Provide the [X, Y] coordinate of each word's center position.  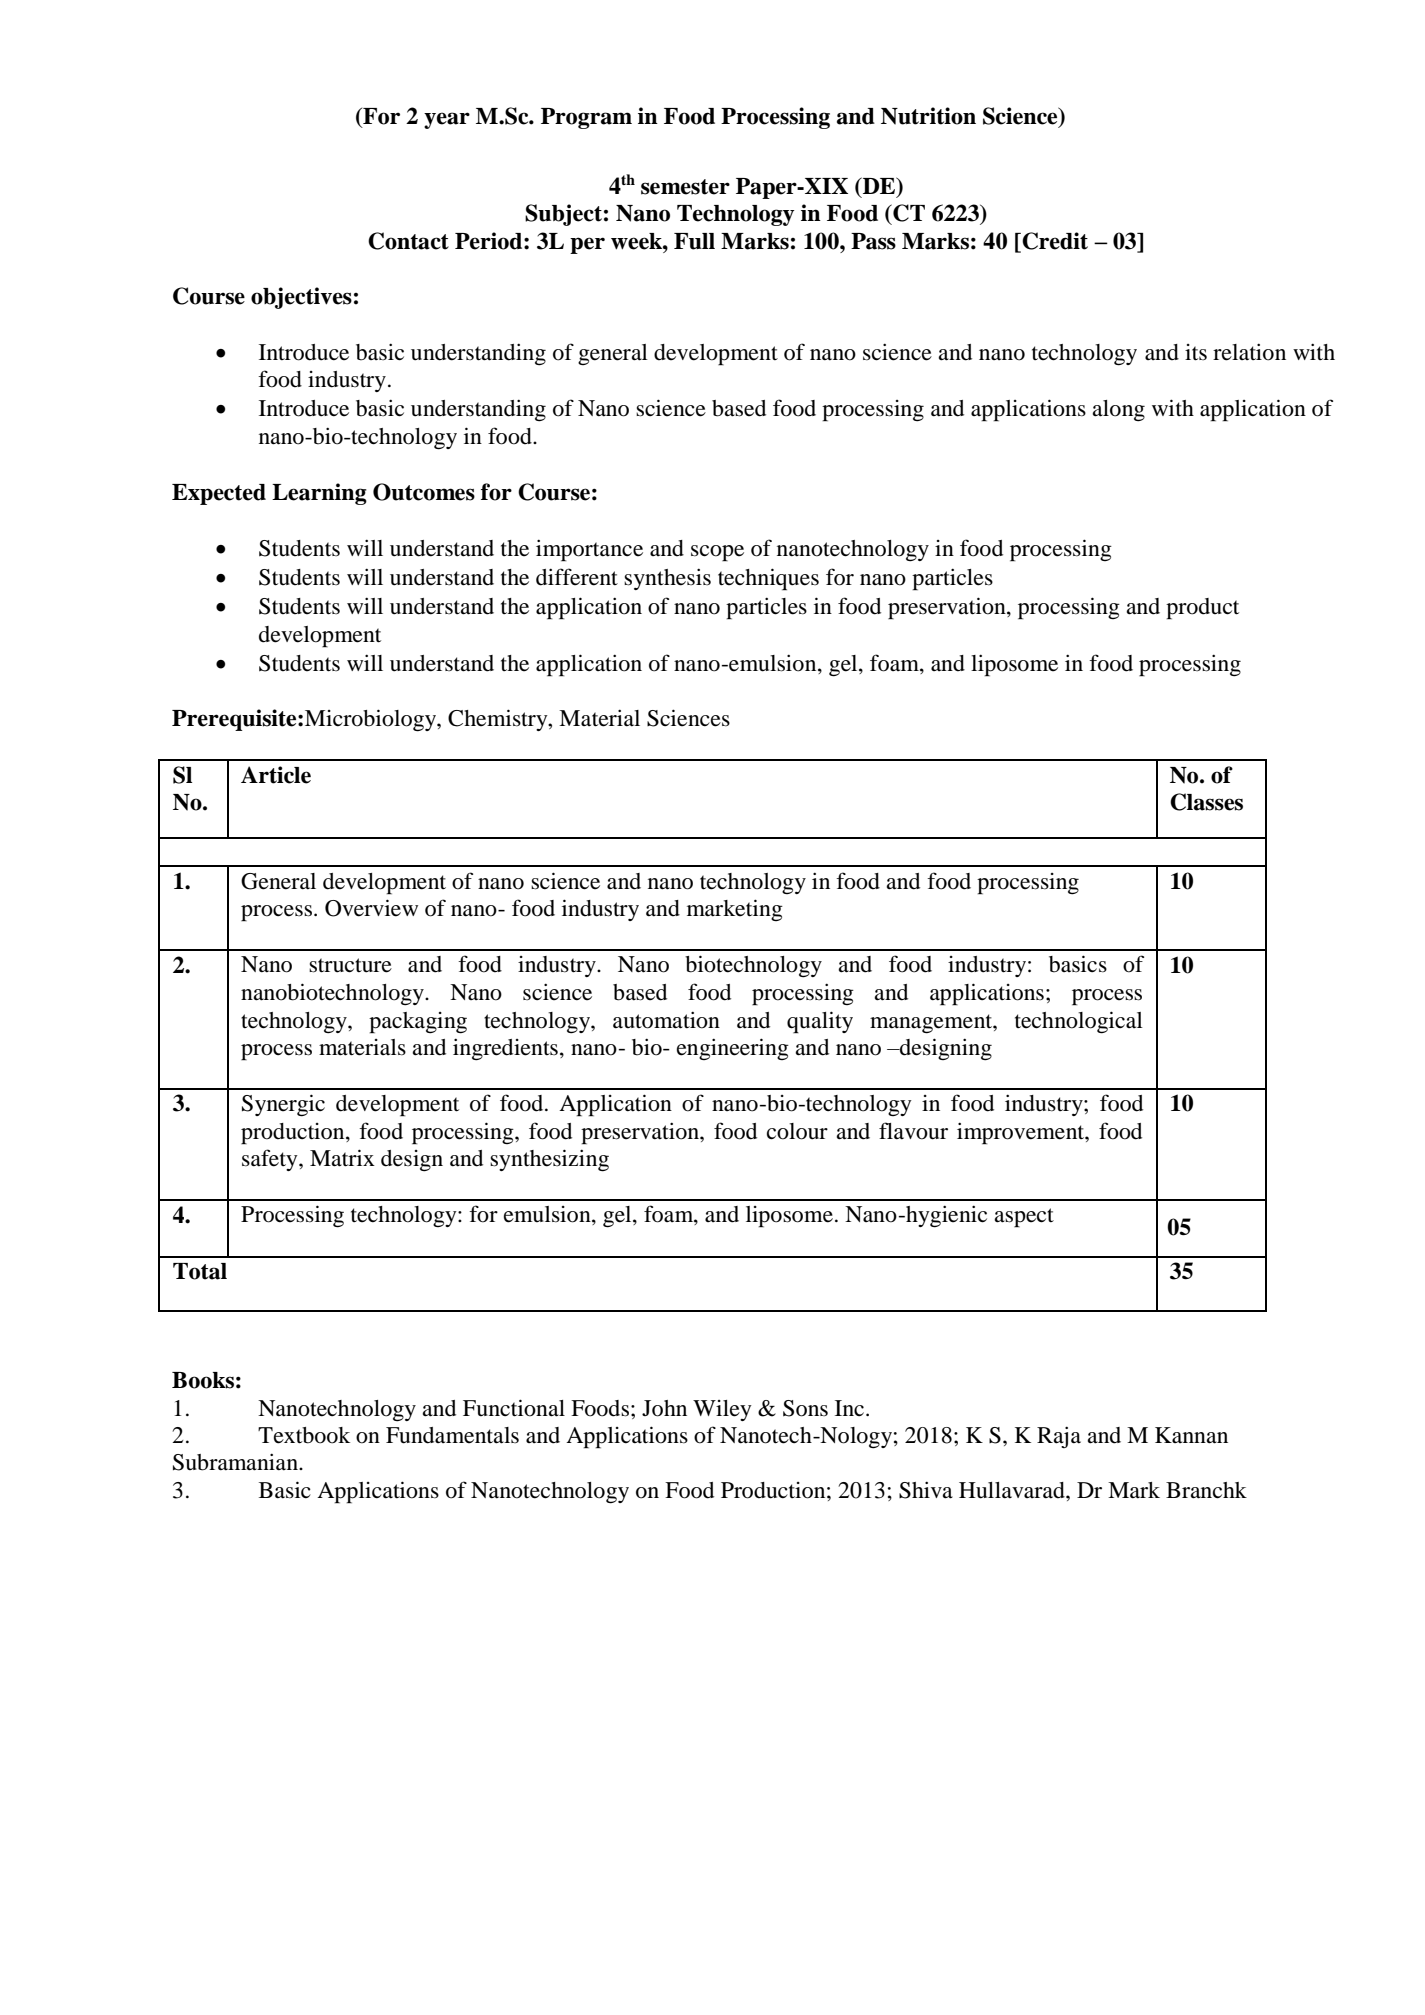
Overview [371, 908]
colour [797, 1131]
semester [685, 187]
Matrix [342, 1158]
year [447, 120]
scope [717, 553]
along [1118, 411]
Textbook [304, 1435]
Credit [1054, 242]
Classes [1206, 802]
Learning [319, 494]
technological [1079, 1022]
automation [666, 1020]
